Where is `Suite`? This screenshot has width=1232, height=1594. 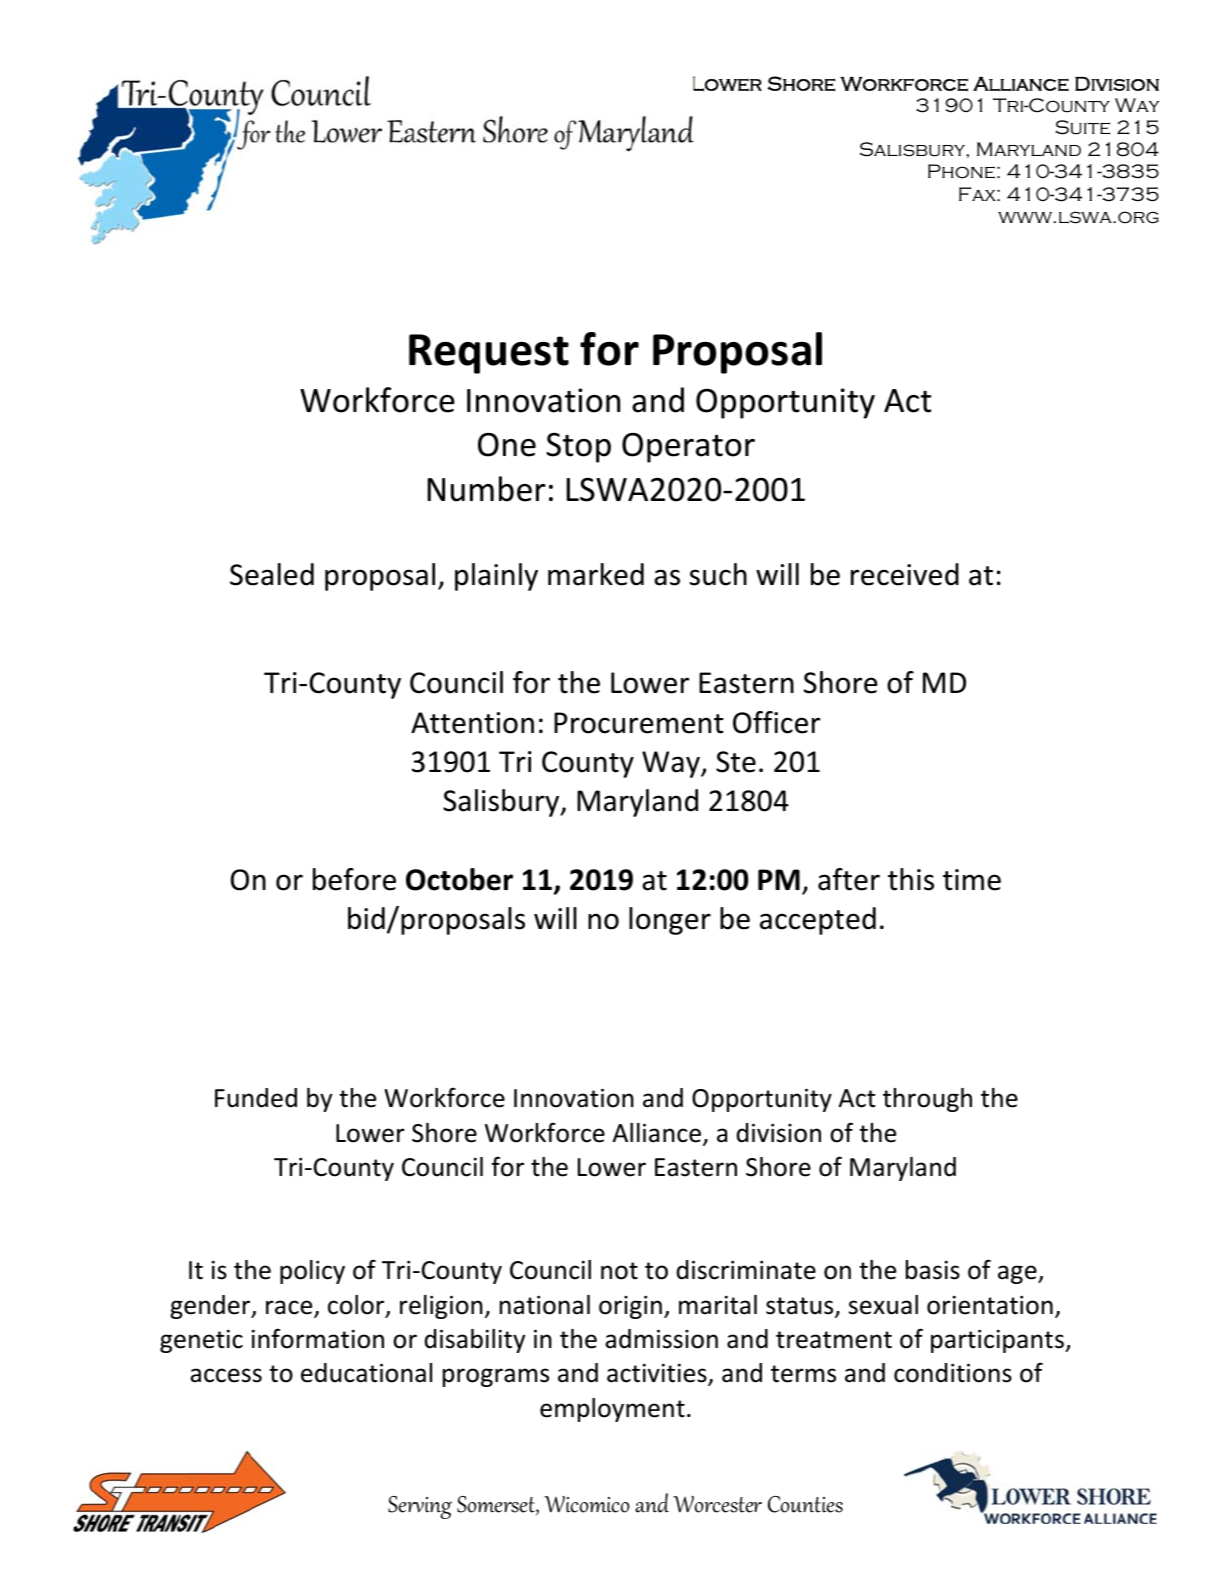
Suite is located at coordinates (1082, 127).
